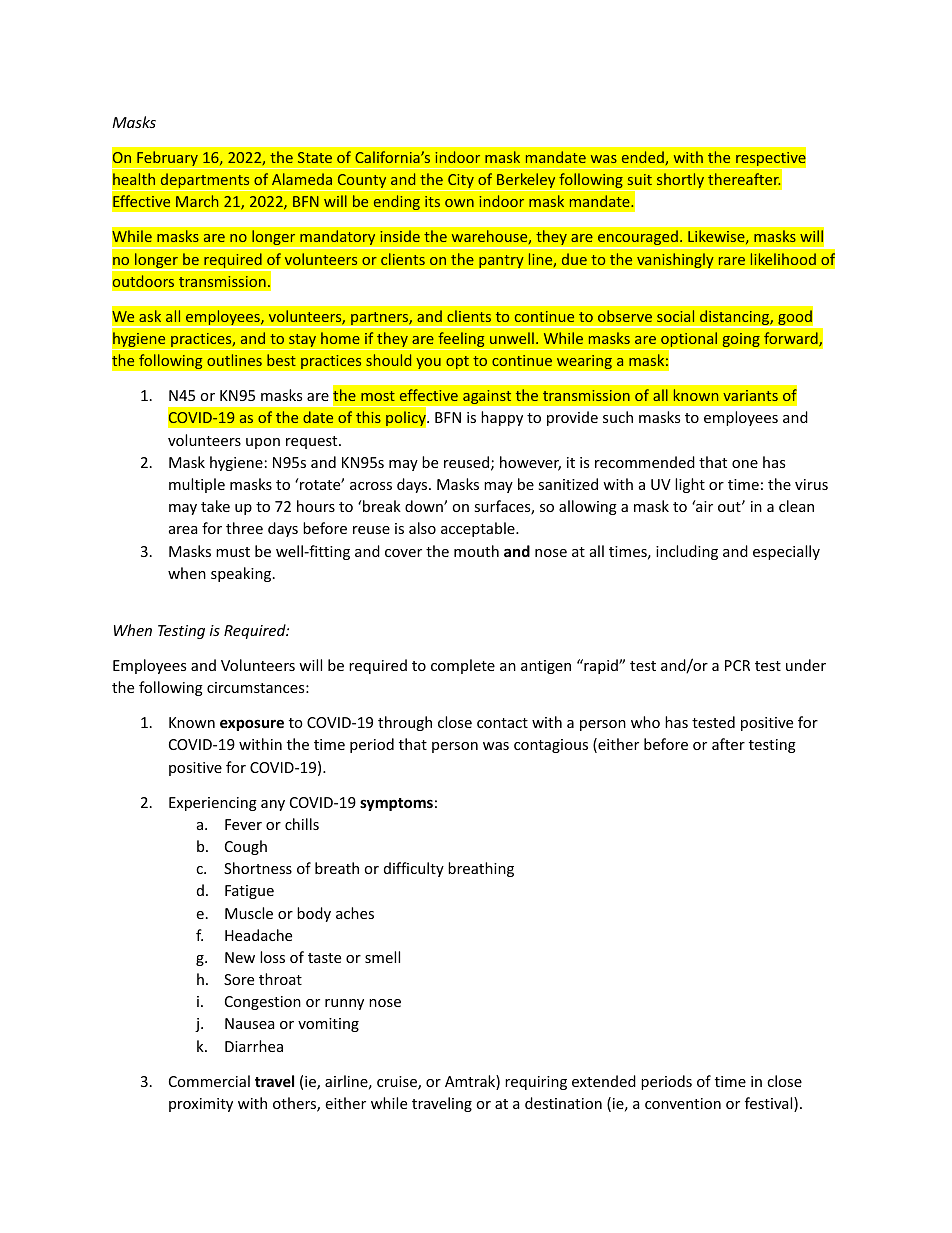  What do you see at coordinates (205, 182) in the screenshot?
I see `departments` at bounding box center [205, 182].
